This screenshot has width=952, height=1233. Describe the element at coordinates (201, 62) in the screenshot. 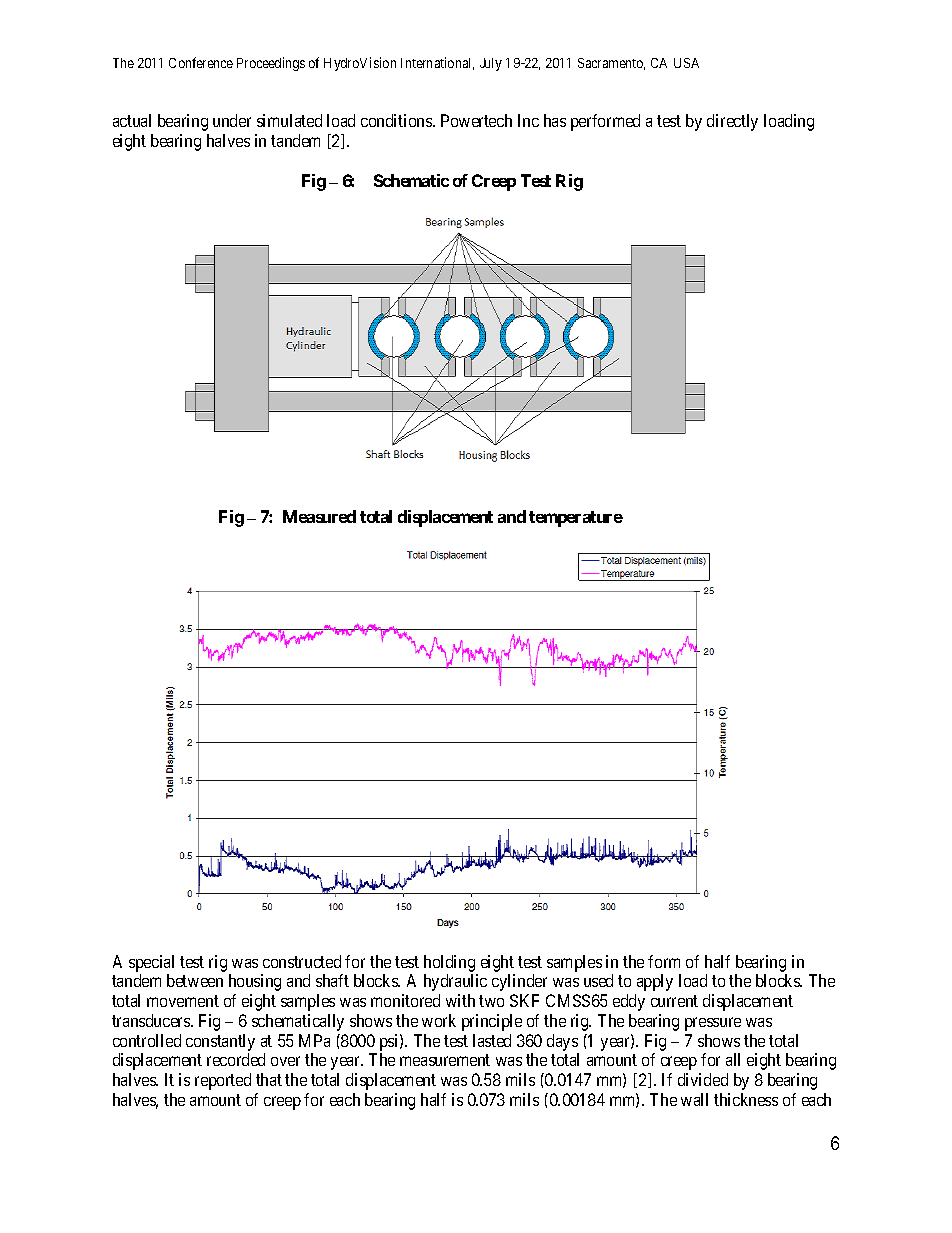

I see `Conference` at that location.
